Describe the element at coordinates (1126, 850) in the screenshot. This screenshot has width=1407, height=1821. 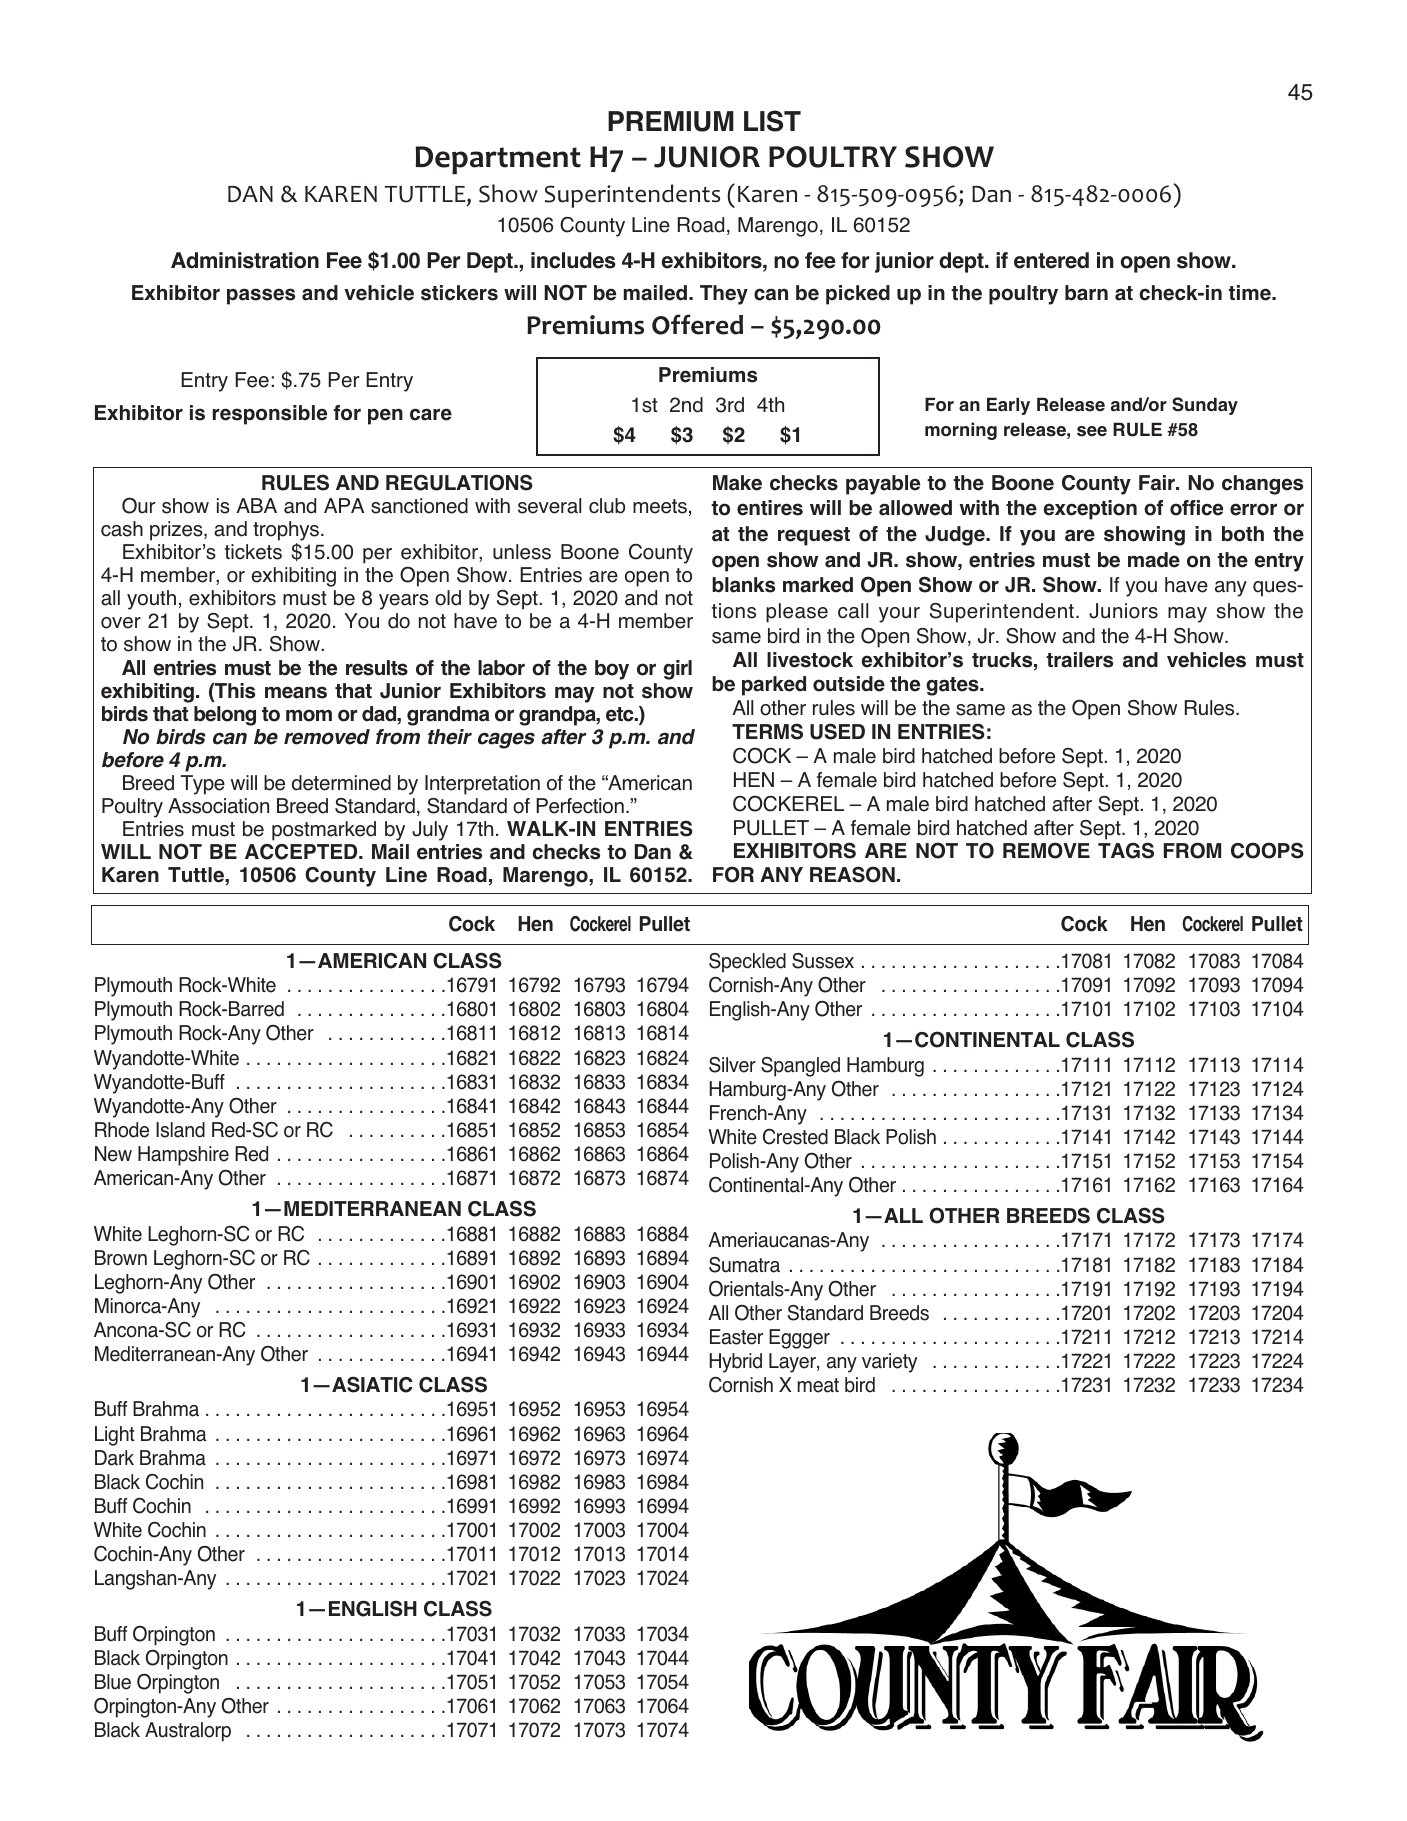
I see `TAGS` at that location.
